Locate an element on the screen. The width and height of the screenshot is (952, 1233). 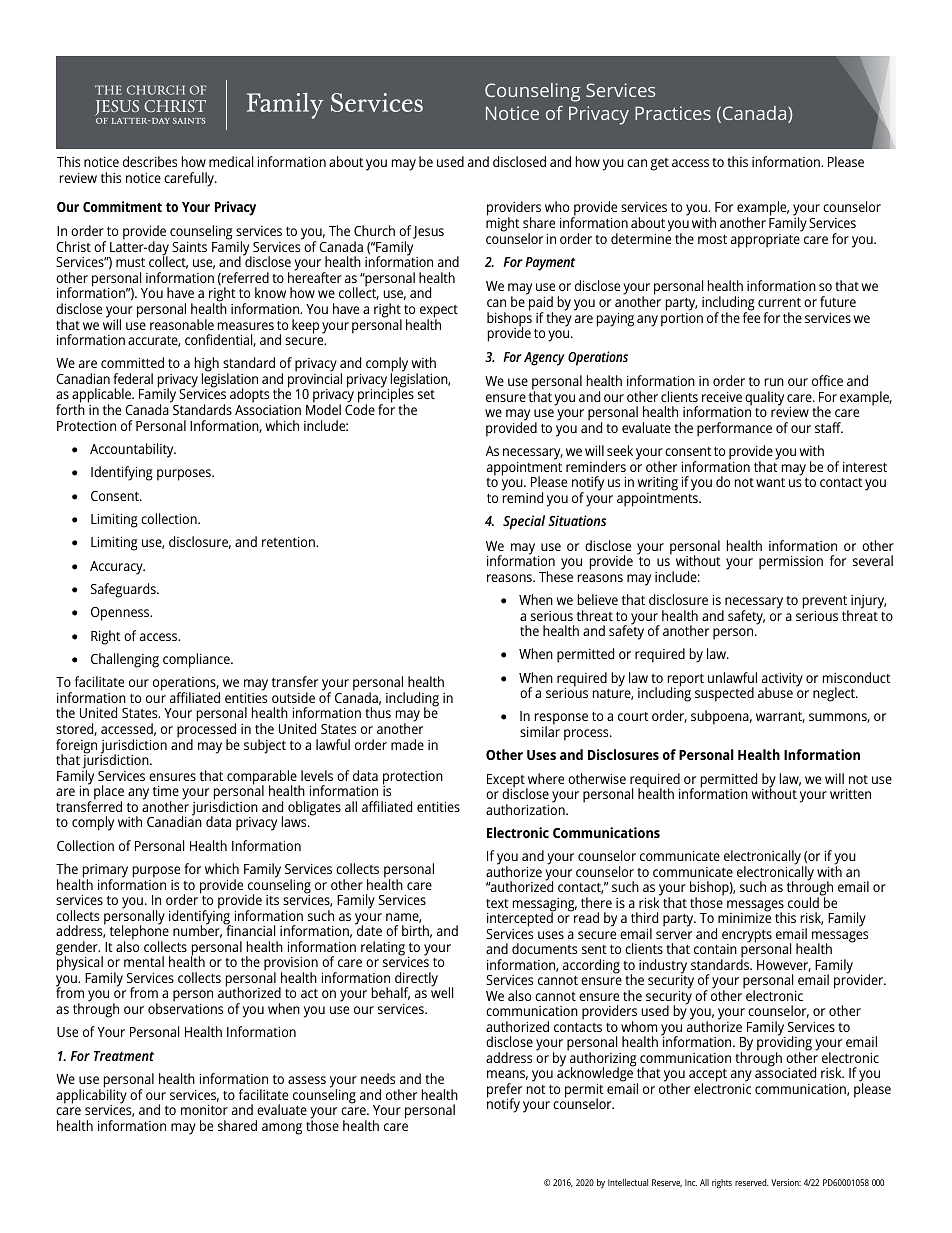
prefer is located at coordinates (504, 1091).
